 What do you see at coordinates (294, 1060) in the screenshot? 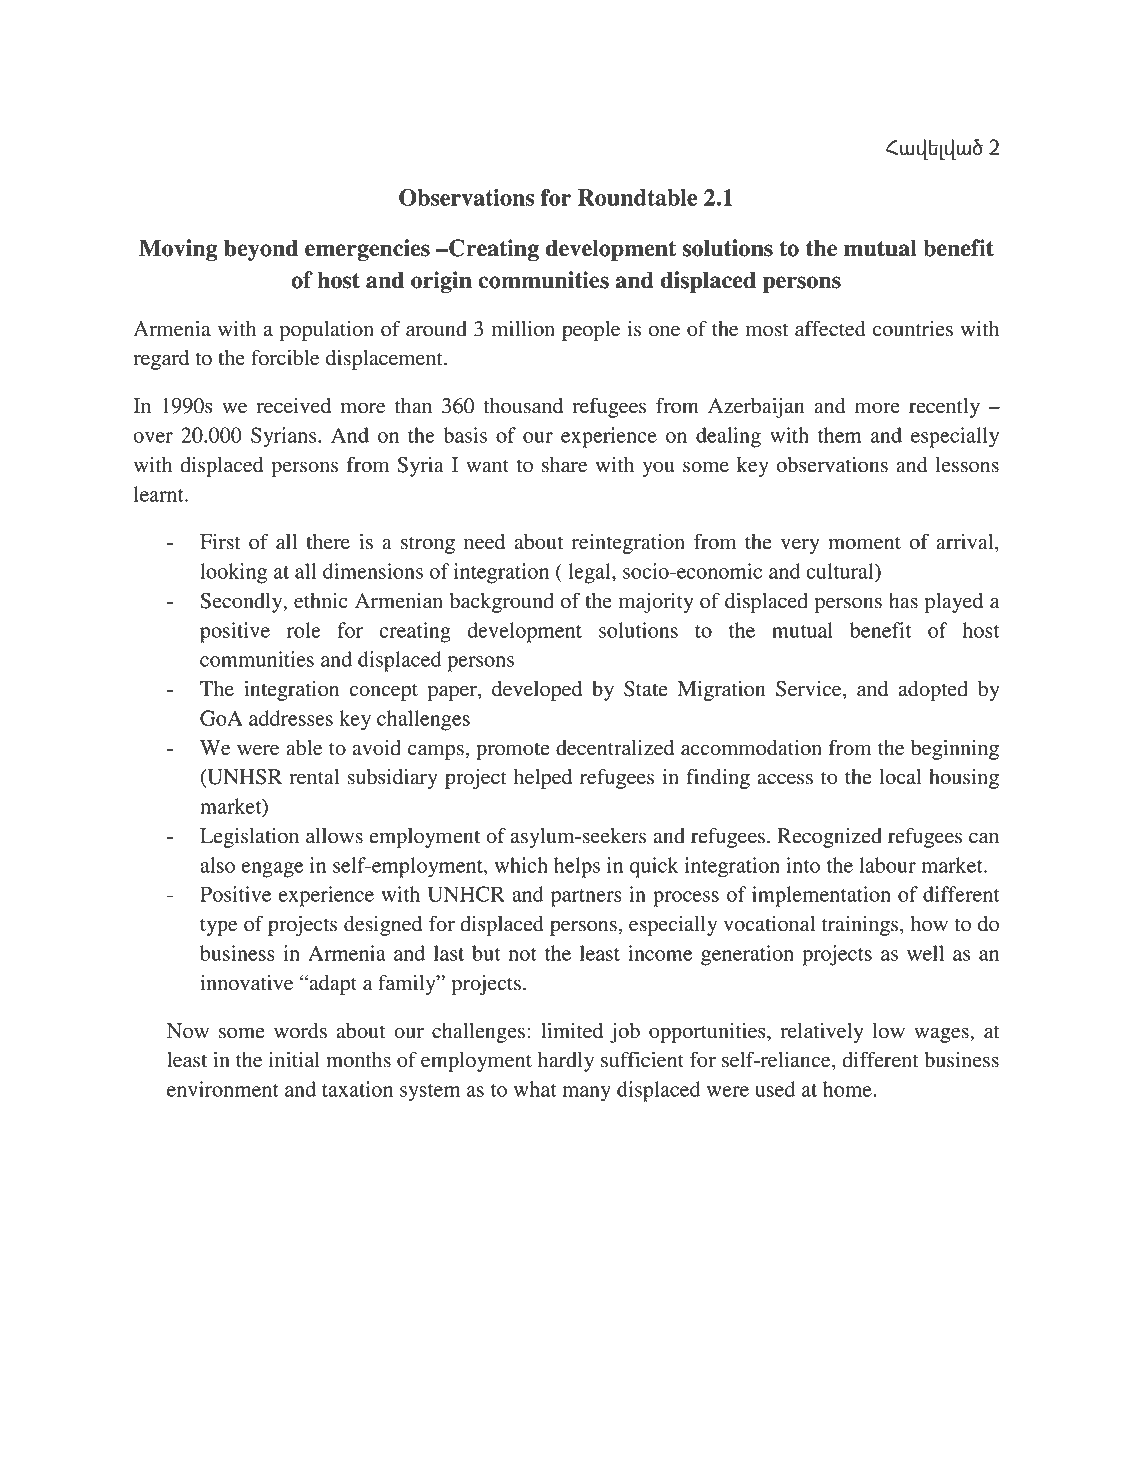
I see `initial` at bounding box center [294, 1060].
